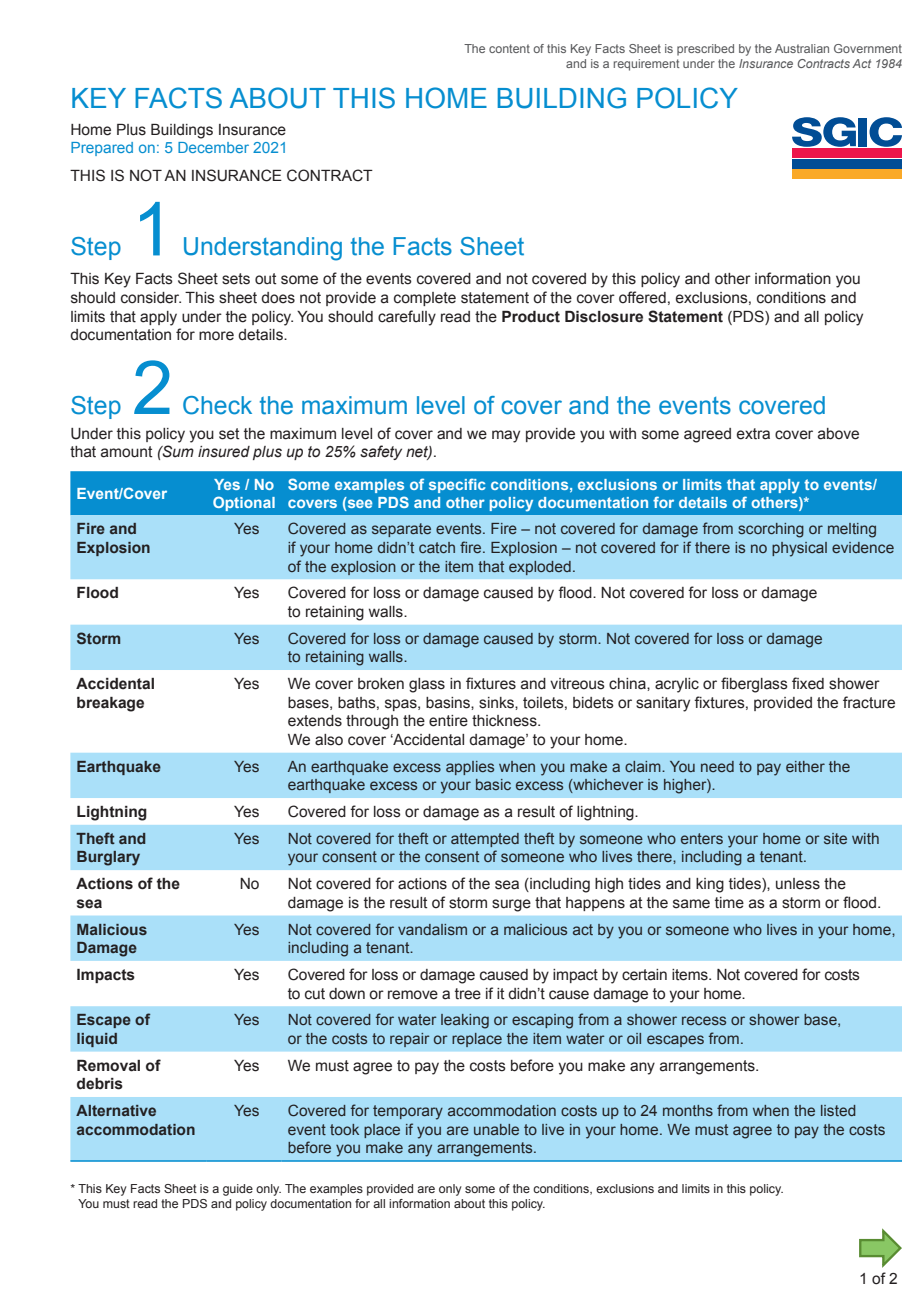 This screenshot has height=1308, width=924. I want to click on content, so click(509, 48).
